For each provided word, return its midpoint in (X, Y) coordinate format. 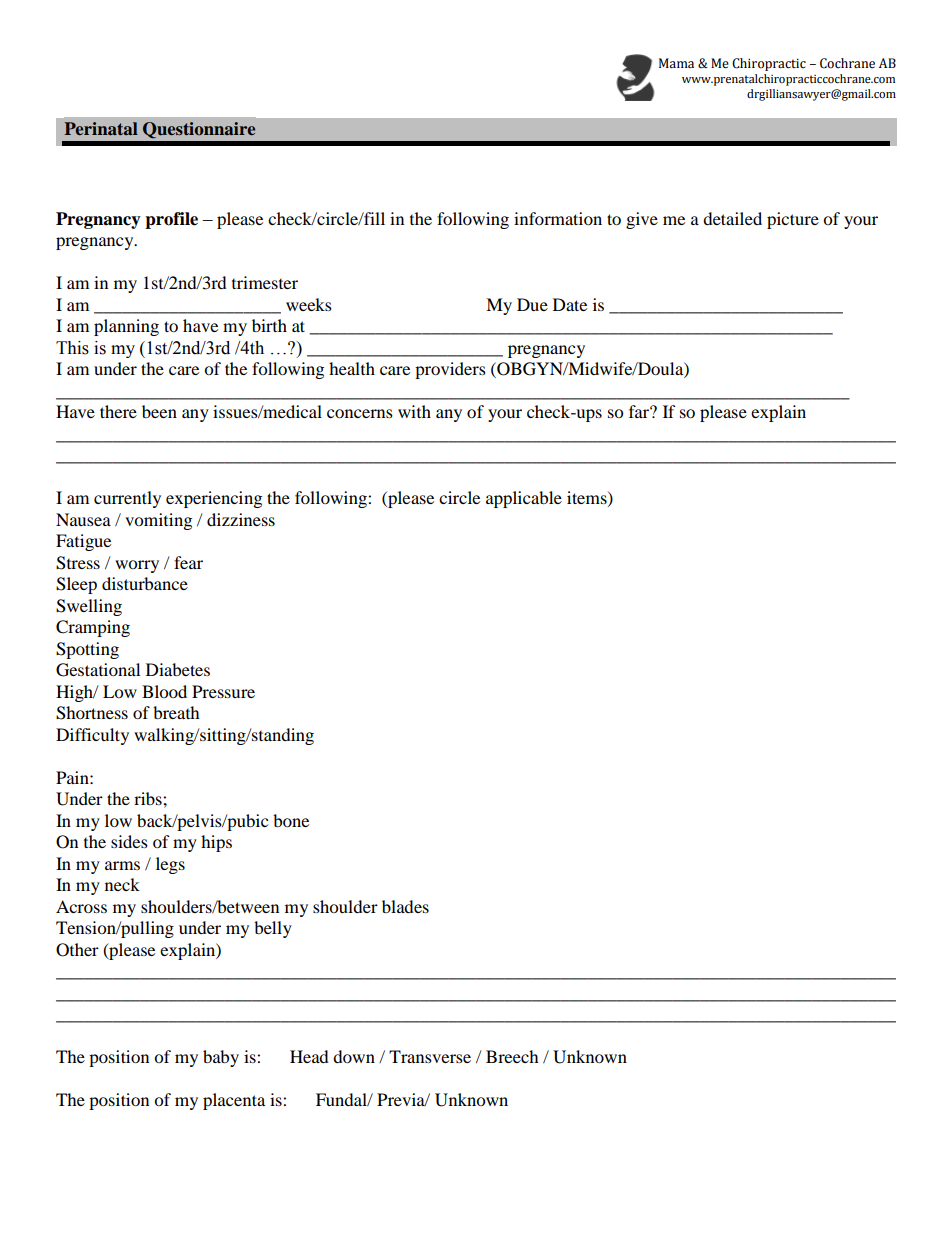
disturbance (145, 583)
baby (221, 1058)
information (558, 218)
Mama (676, 63)
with (414, 411)
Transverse (430, 1056)
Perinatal (101, 128)
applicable (524, 499)
